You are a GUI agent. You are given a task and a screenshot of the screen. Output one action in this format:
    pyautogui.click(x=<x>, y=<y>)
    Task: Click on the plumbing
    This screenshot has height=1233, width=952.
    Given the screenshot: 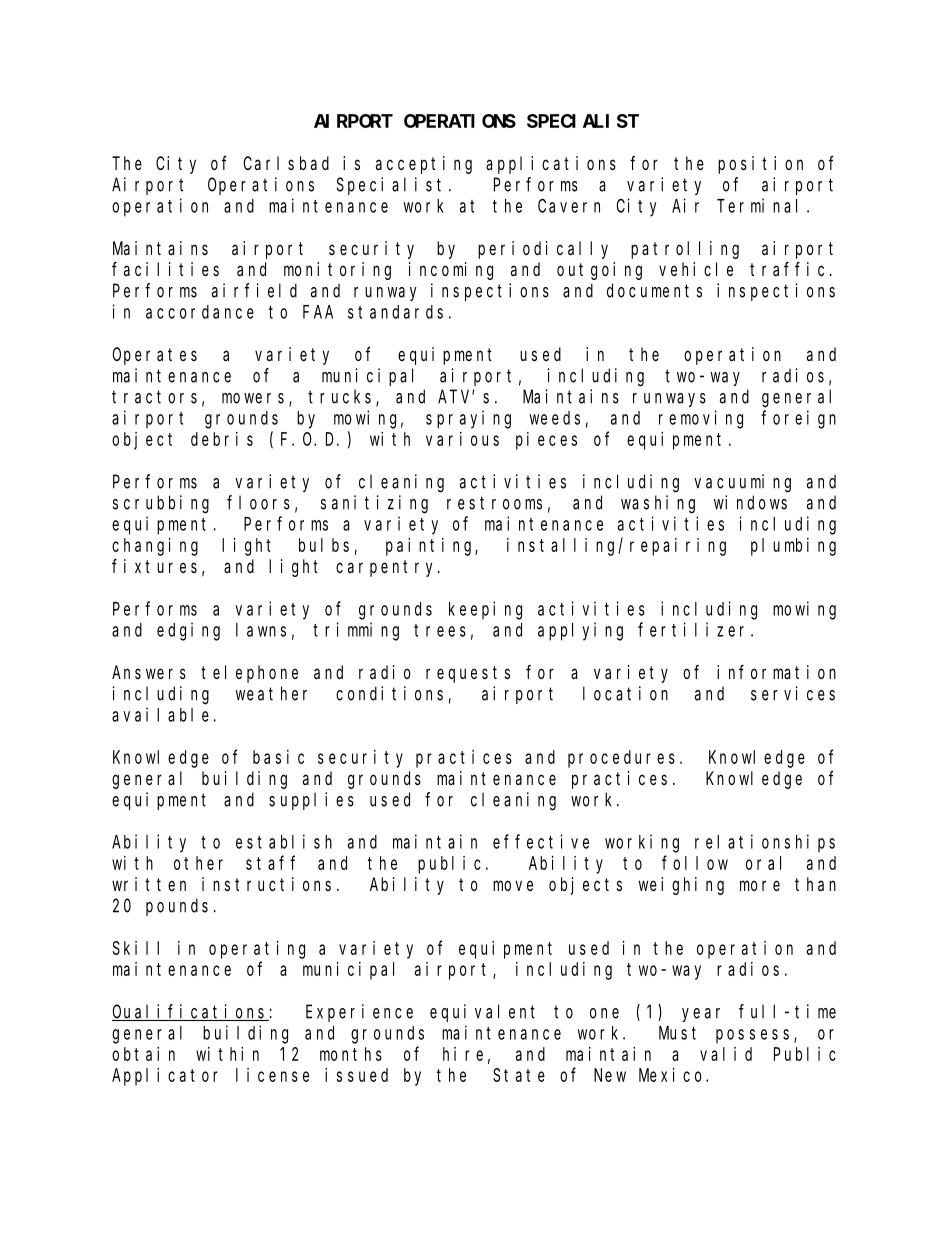 What is the action you would take?
    pyautogui.click(x=793, y=547)
